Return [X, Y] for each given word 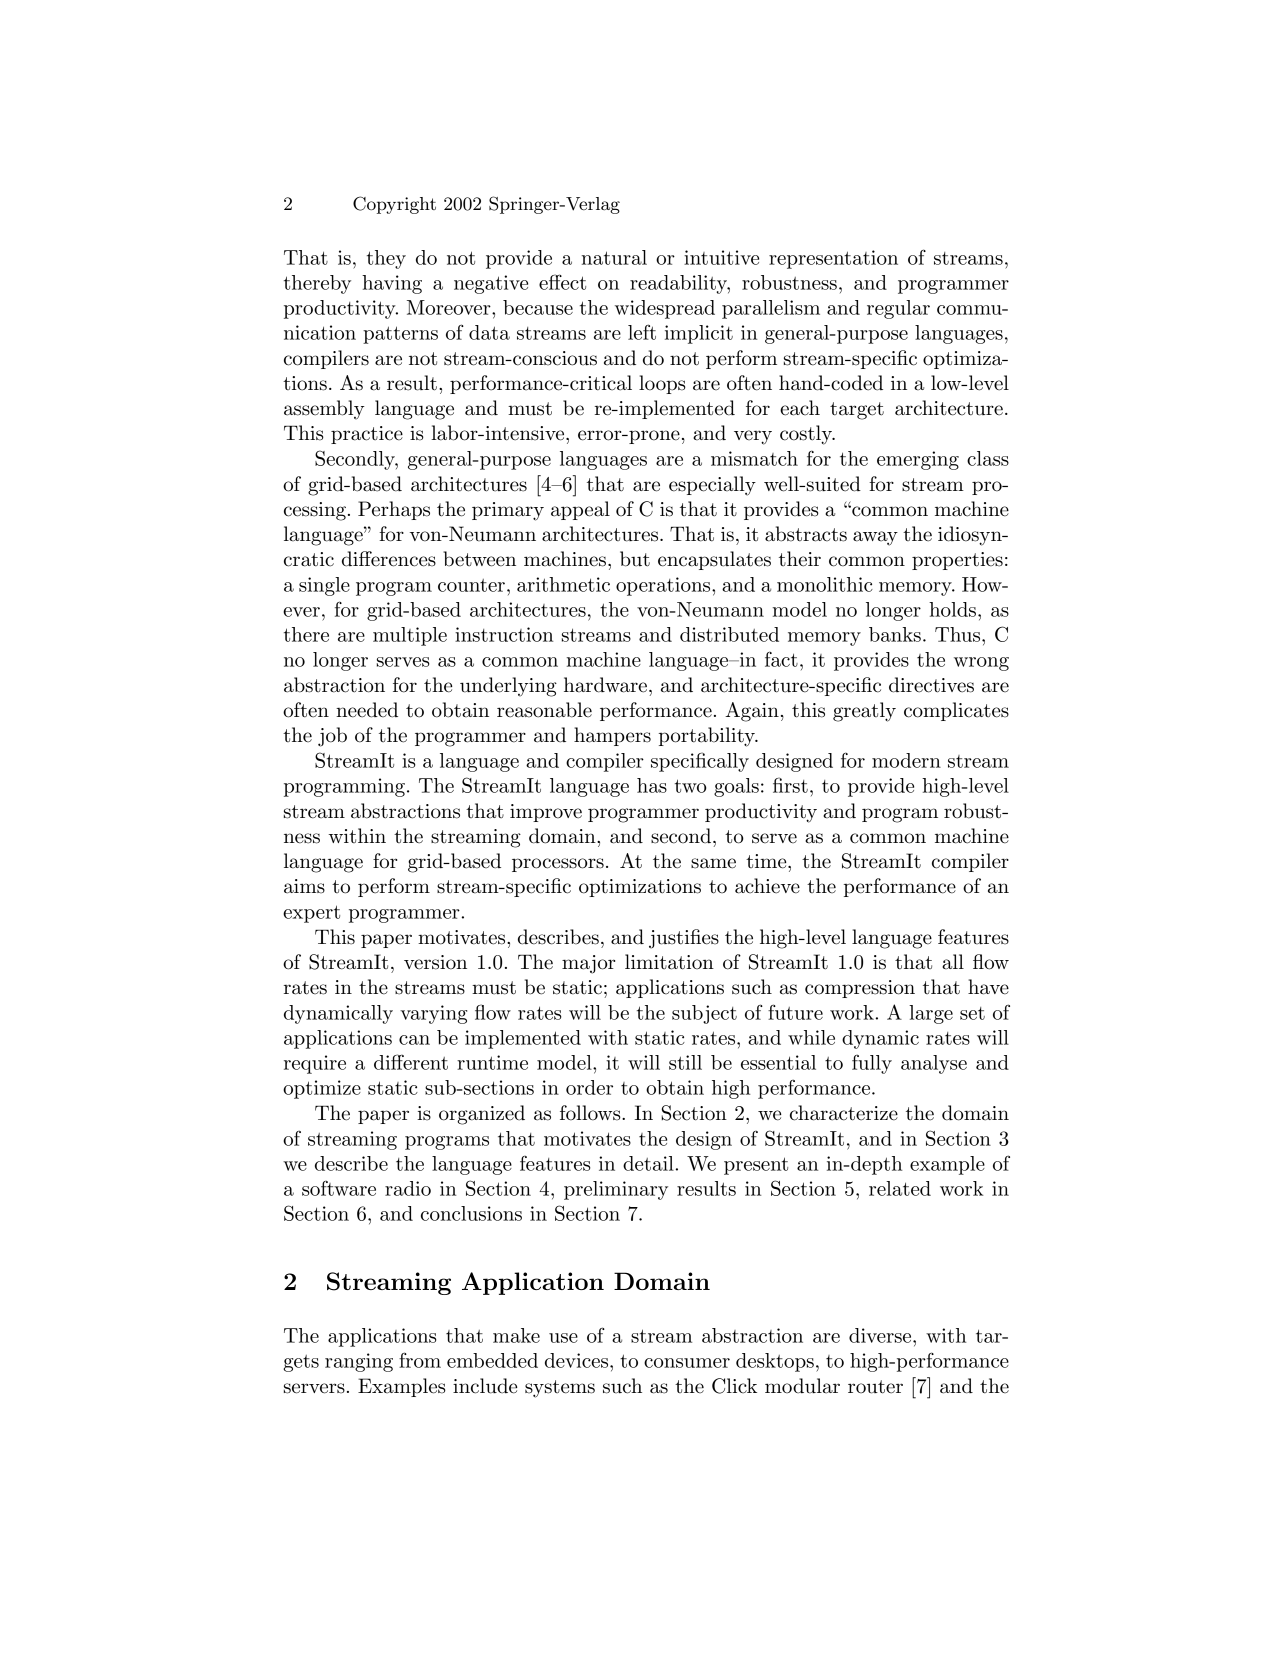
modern [906, 760]
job [332, 737]
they [386, 259]
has [652, 785]
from [420, 1360]
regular [898, 309]
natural [614, 257]
